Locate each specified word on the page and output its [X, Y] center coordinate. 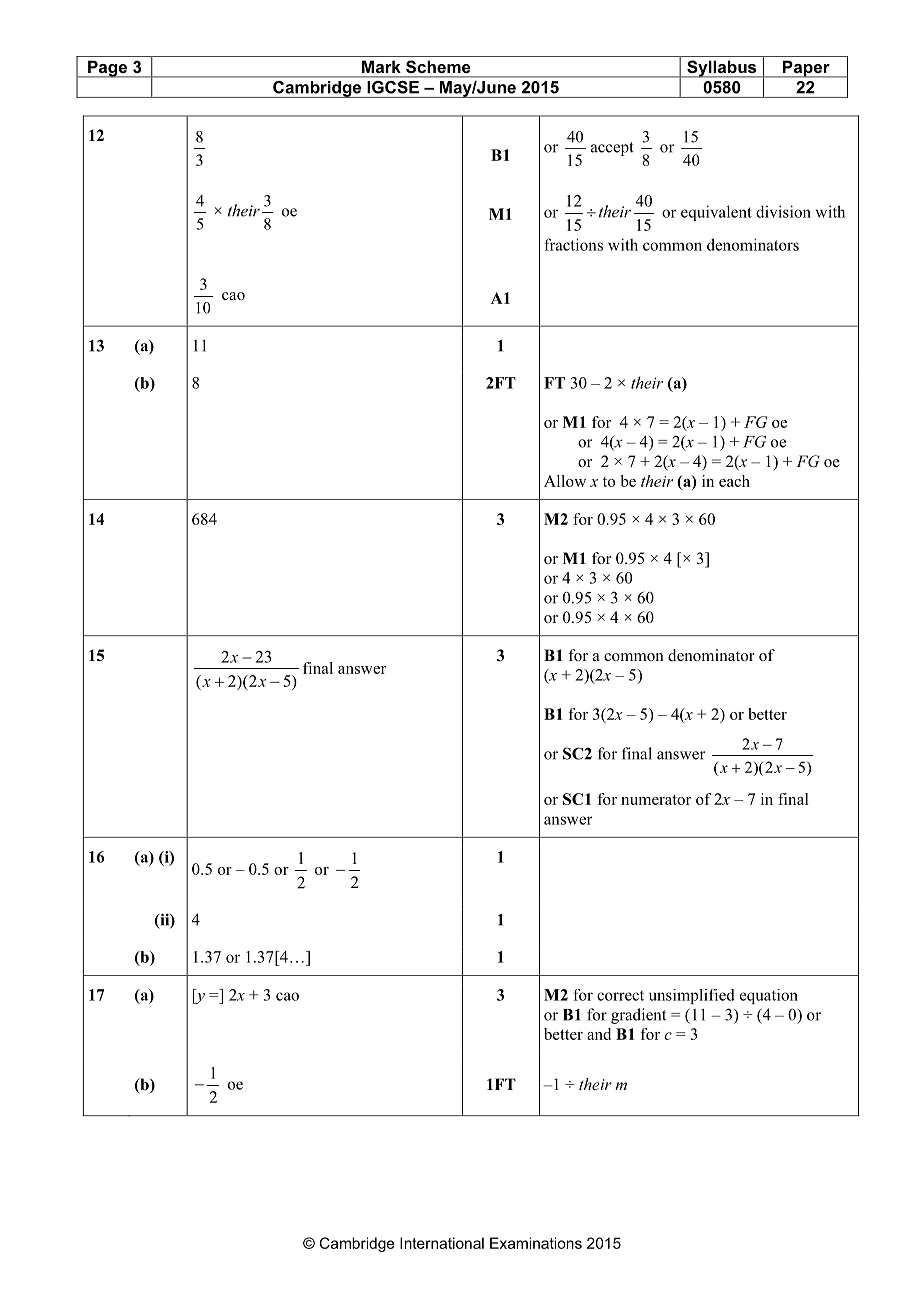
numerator [656, 800]
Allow [565, 481]
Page [108, 69]
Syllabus [722, 69]
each [734, 481]
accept [612, 149]
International [442, 1243]
